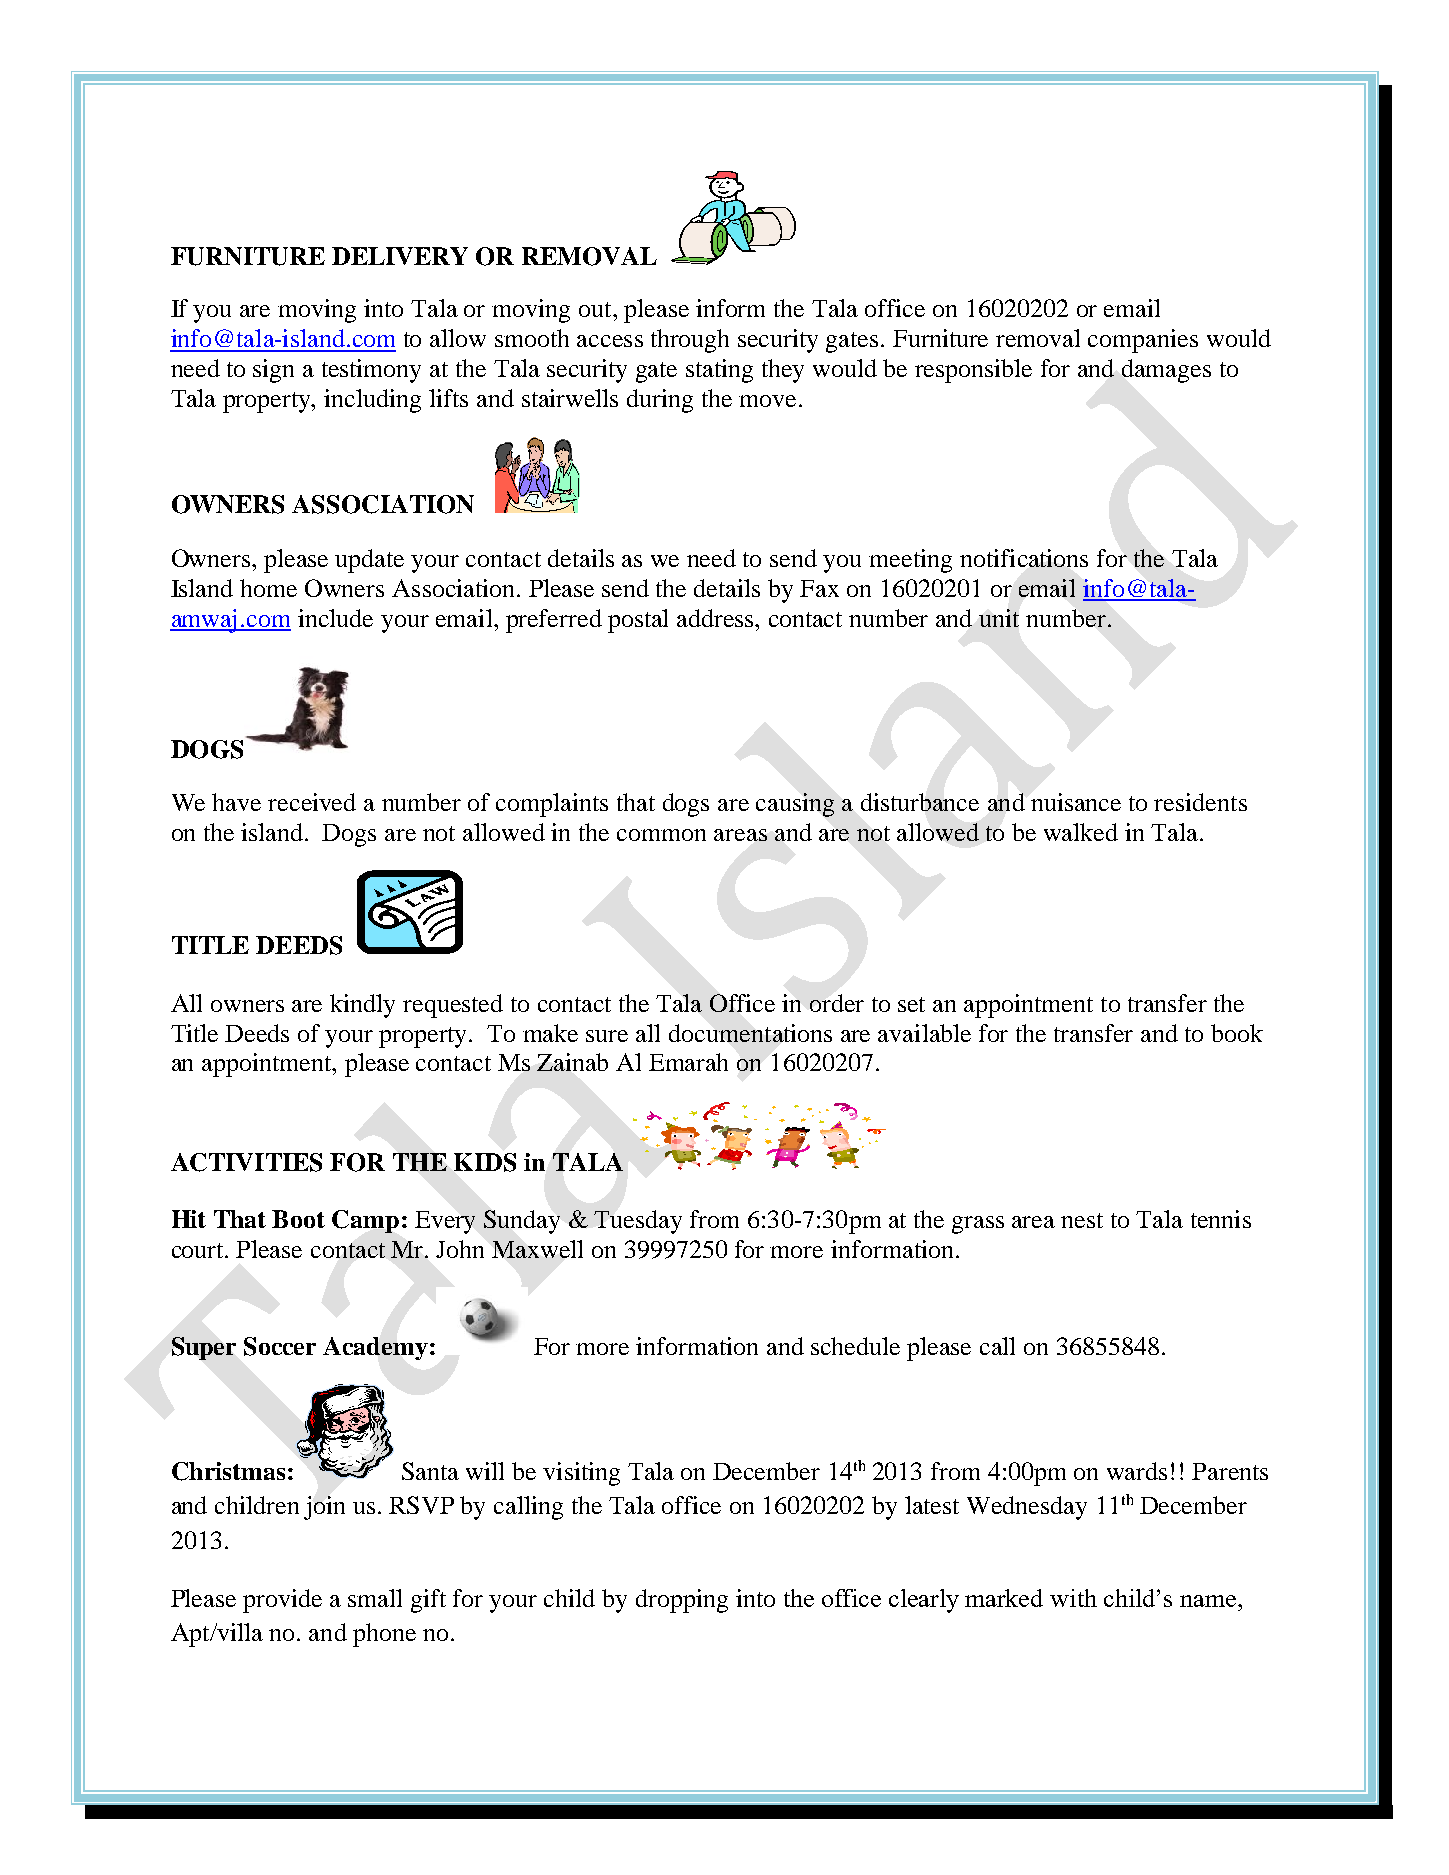 The image size is (1449, 1875). What do you see at coordinates (369, 561) in the screenshot?
I see `update` at bounding box center [369, 561].
